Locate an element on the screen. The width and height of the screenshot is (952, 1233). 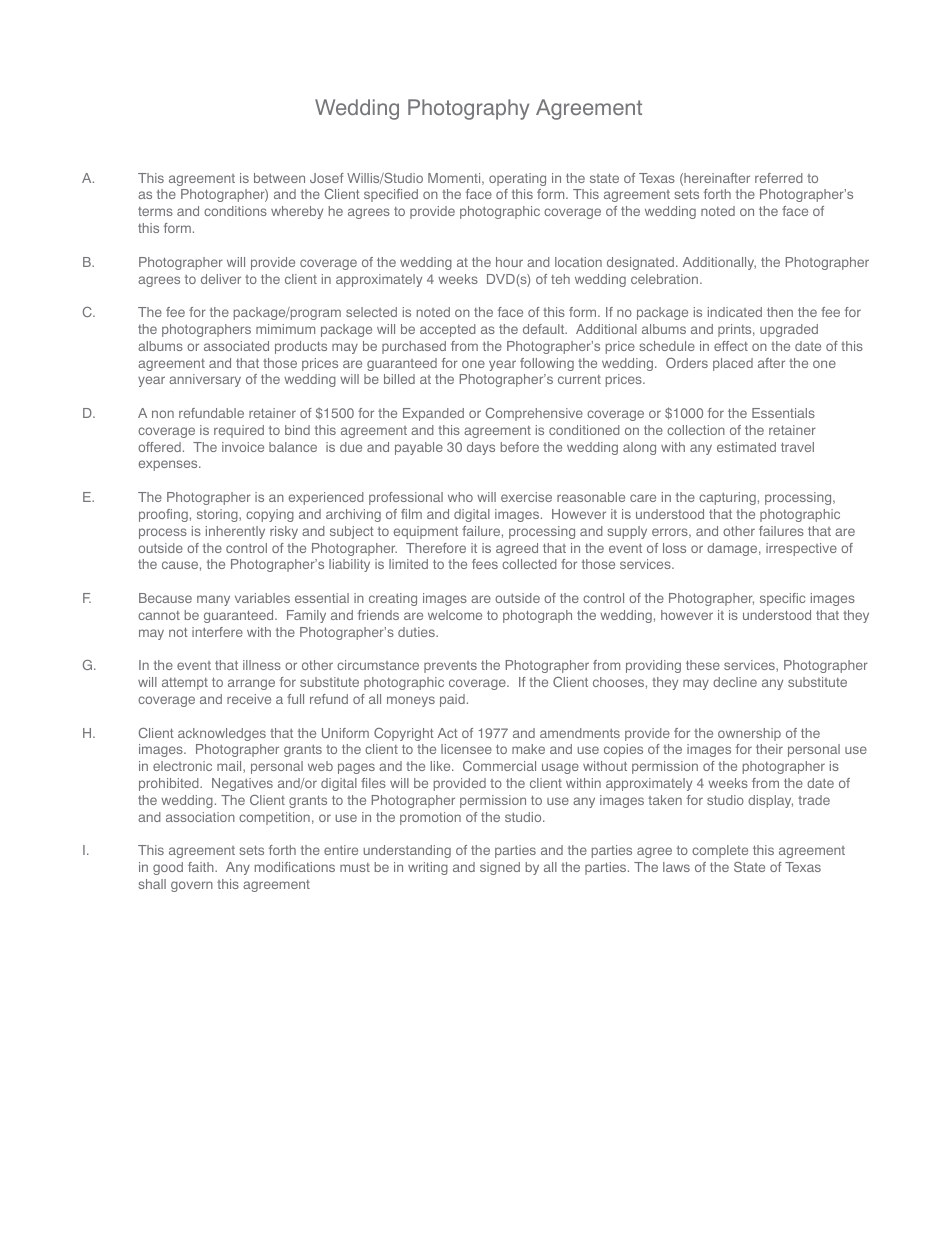
decline is located at coordinates (735, 682).
